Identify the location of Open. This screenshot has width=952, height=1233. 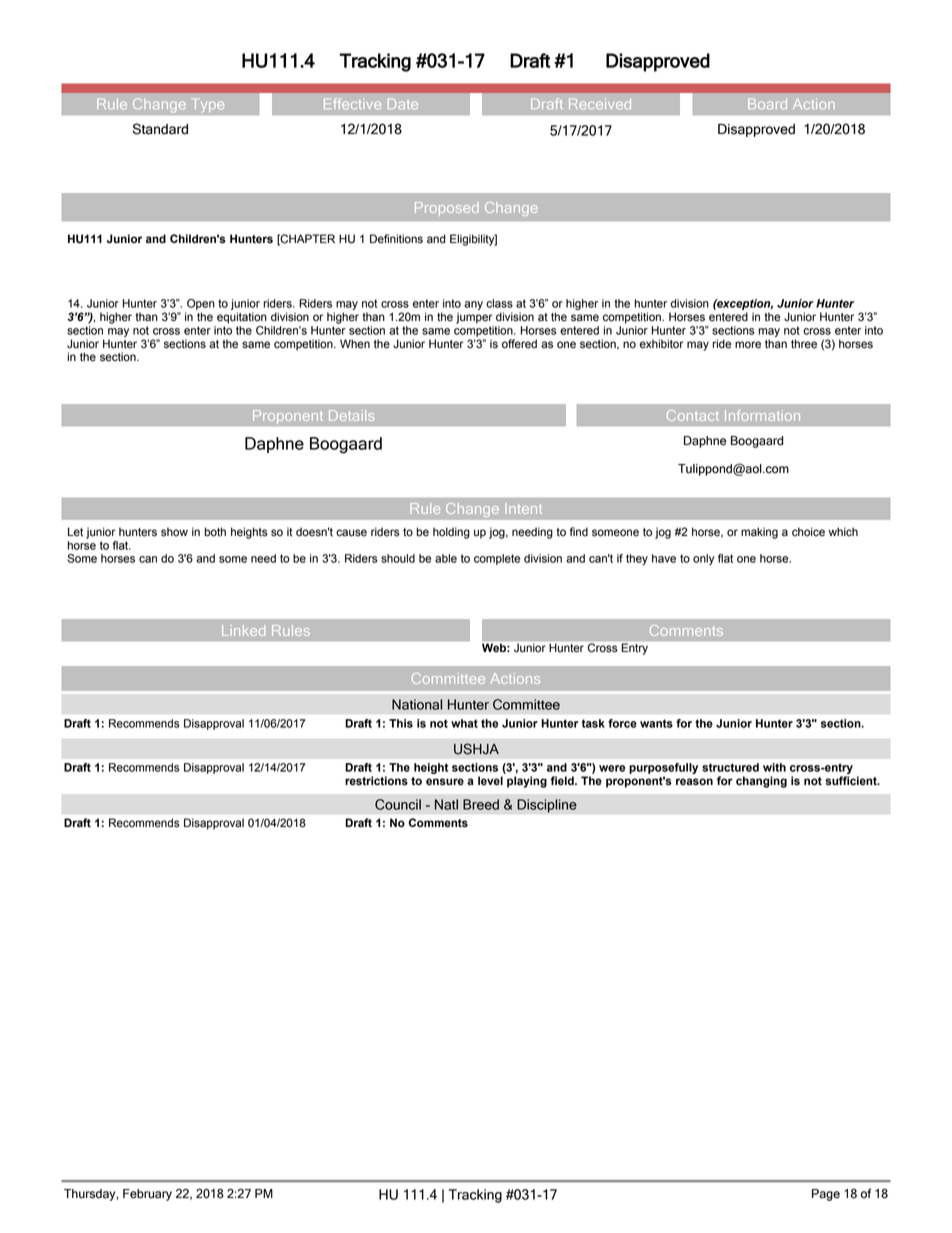
(201, 304).
